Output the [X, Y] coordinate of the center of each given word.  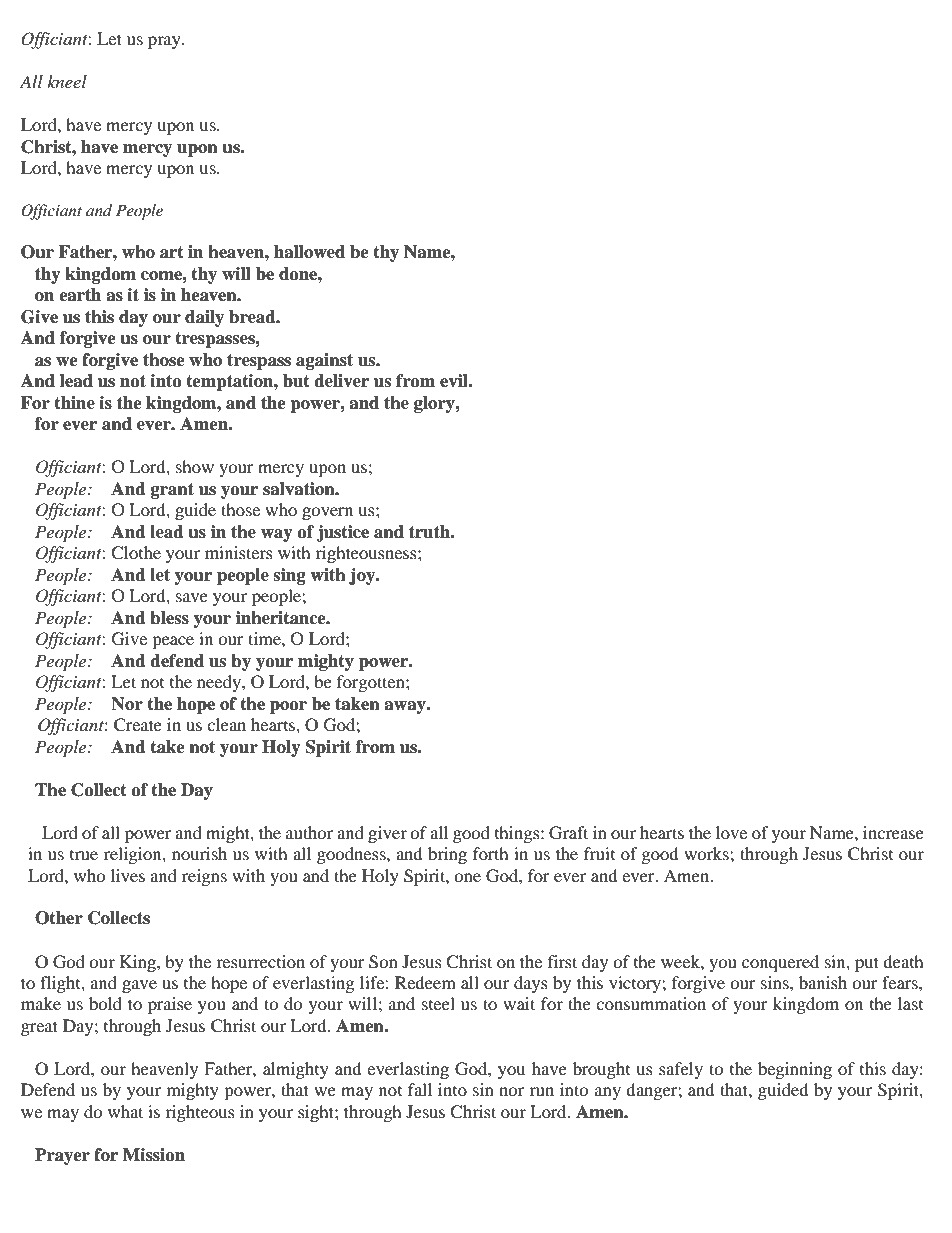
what [125, 1111]
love [731, 832]
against [324, 361]
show [195, 466]
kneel [67, 81]
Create [138, 725]
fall [420, 1089]
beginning [795, 1070]
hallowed [309, 252]
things [518, 834]
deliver [341, 381]
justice [342, 533]
